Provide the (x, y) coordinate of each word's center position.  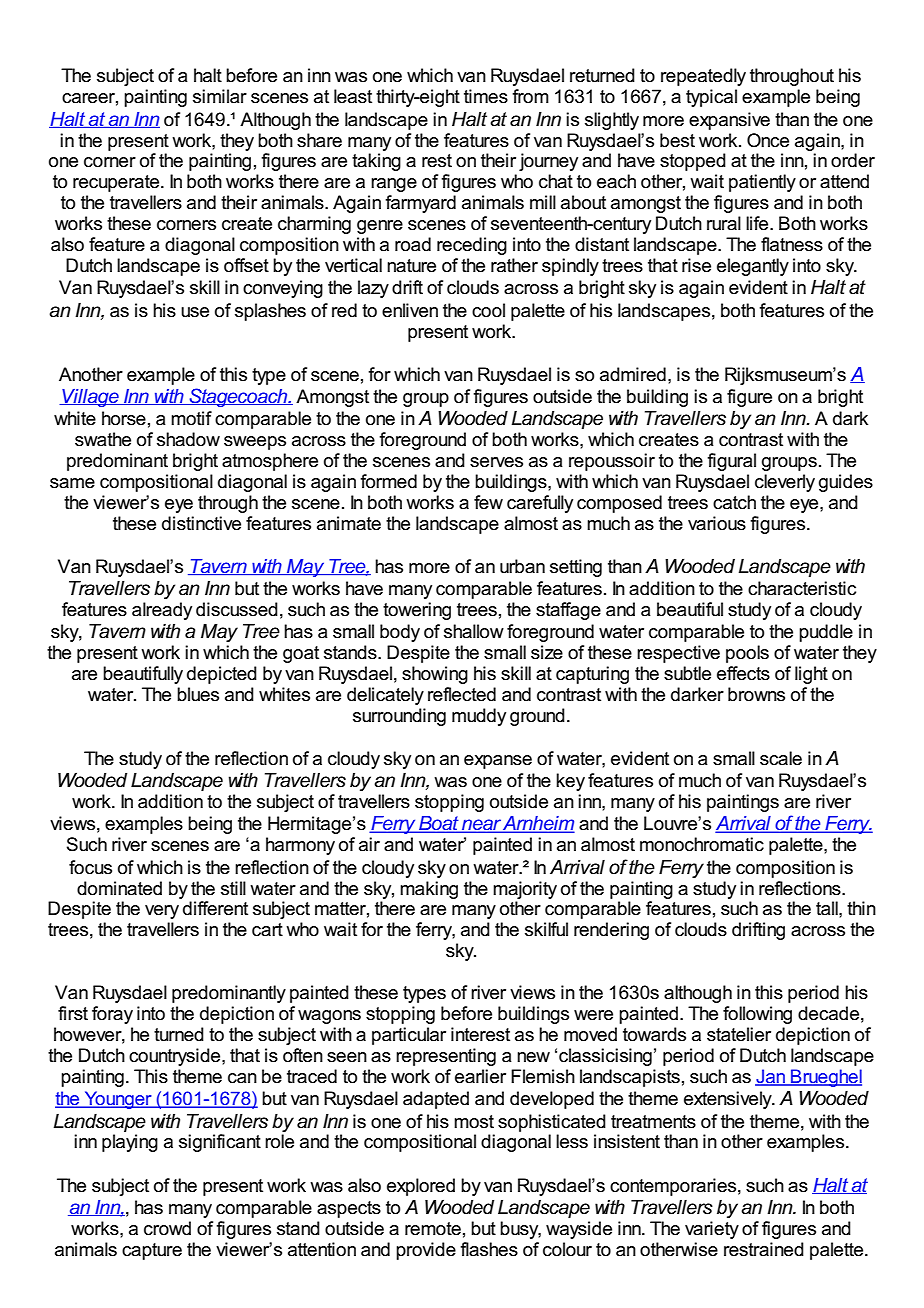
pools (747, 654)
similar (220, 96)
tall (828, 908)
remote (433, 1229)
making (429, 890)
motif (191, 418)
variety (712, 1230)
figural (731, 462)
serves (496, 462)
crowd (167, 1228)
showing (435, 675)
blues (198, 694)
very (162, 912)
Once (768, 140)
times (486, 96)
